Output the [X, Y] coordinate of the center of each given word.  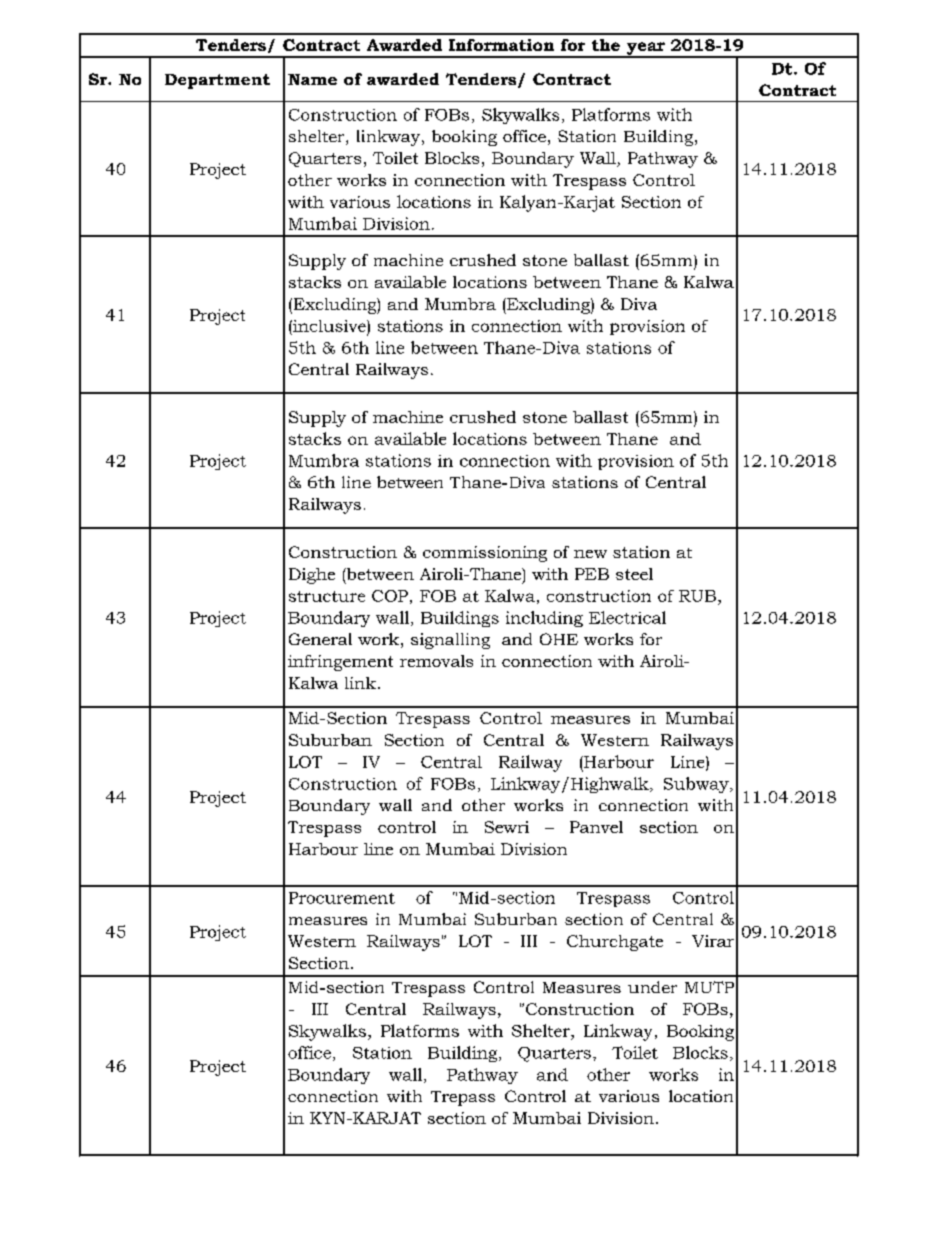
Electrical [627, 617]
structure [327, 596]
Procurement [342, 898]
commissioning [485, 554]
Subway [697, 785]
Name [312, 79]
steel [634, 574]
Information [501, 45]
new [590, 554]
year [645, 49]
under [652, 987]
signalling [450, 641]
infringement [340, 663]
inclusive [329, 326]
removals [436, 661]
